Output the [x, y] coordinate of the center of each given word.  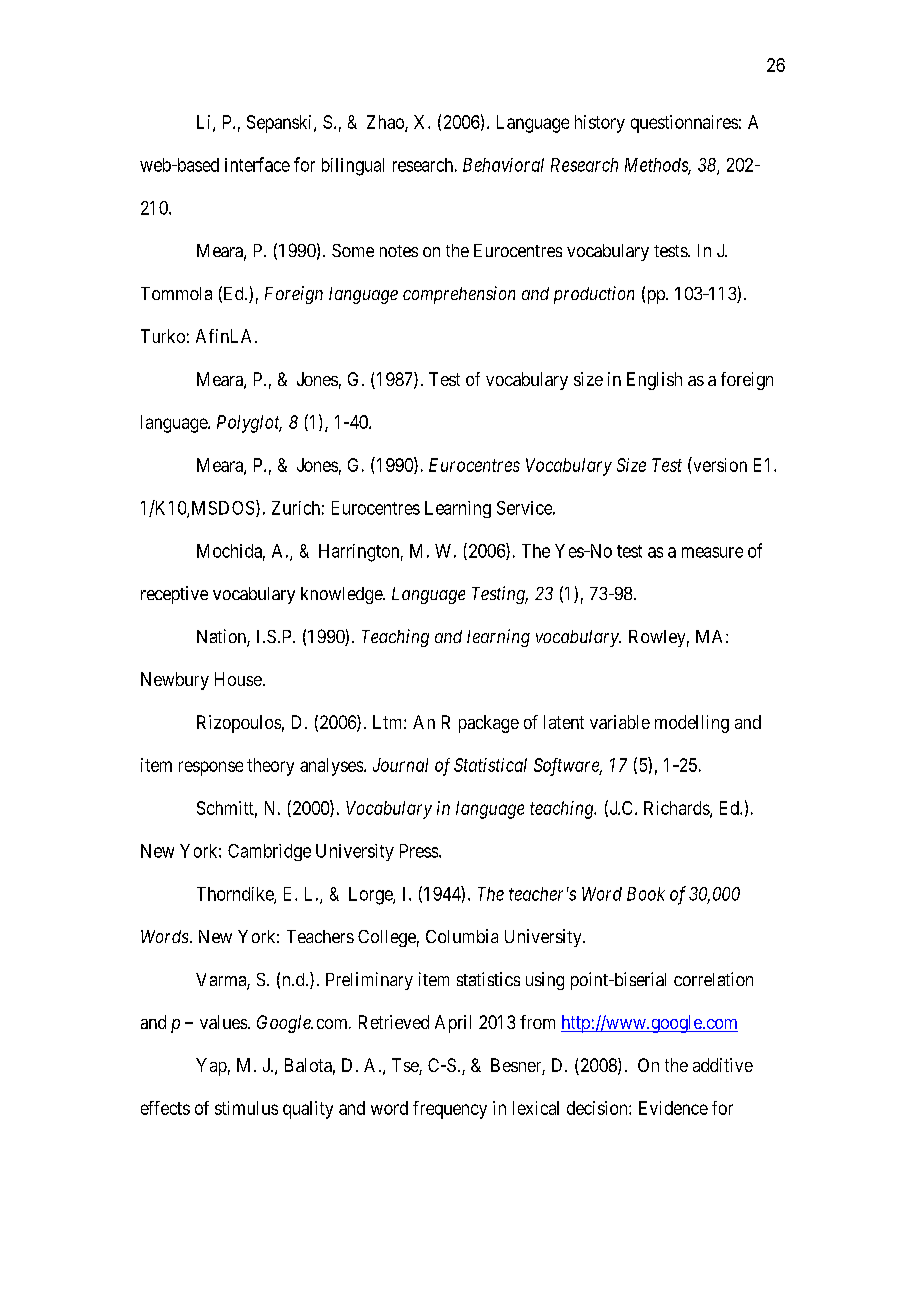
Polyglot [249, 424]
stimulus [246, 1108]
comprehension [459, 295]
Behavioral [503, 165]
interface [257, 164]
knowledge [342, 595]
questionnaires [684, 124]
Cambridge [269, 852]
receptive [174, 595]
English [654, 381]
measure [712, 552]
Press [419, 851]
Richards [677, 809]
